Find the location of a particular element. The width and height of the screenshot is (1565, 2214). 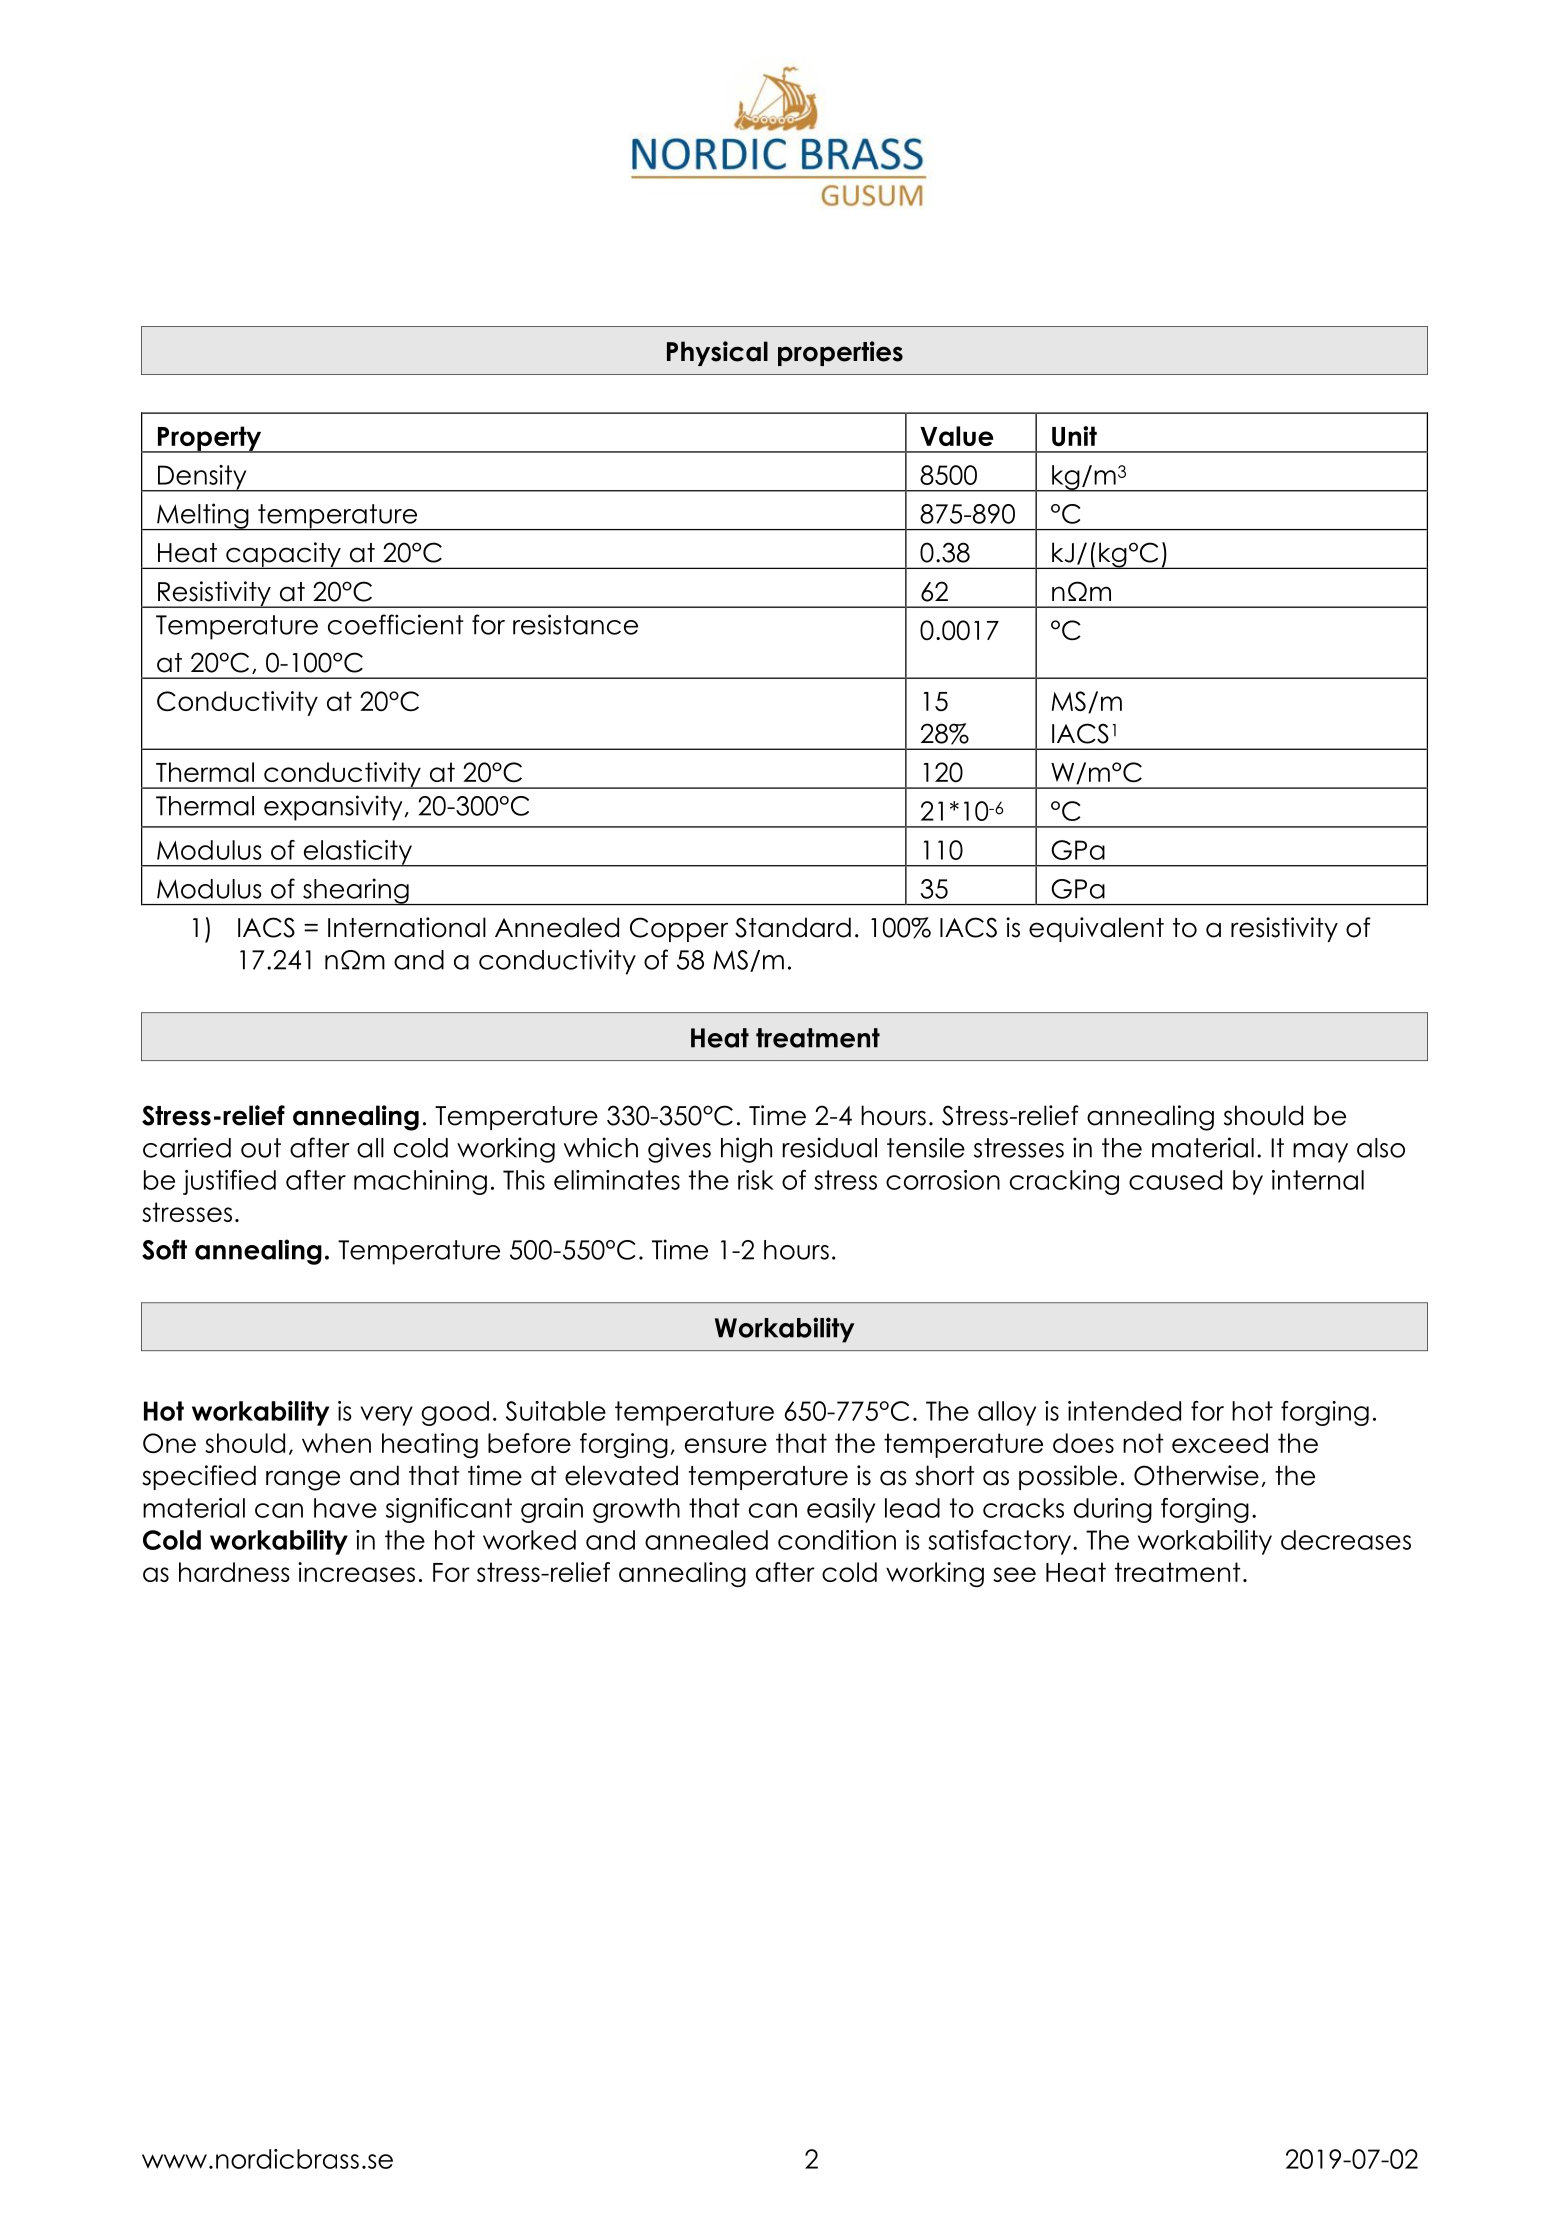

equivalent is located at coordinates (1096, 929).
